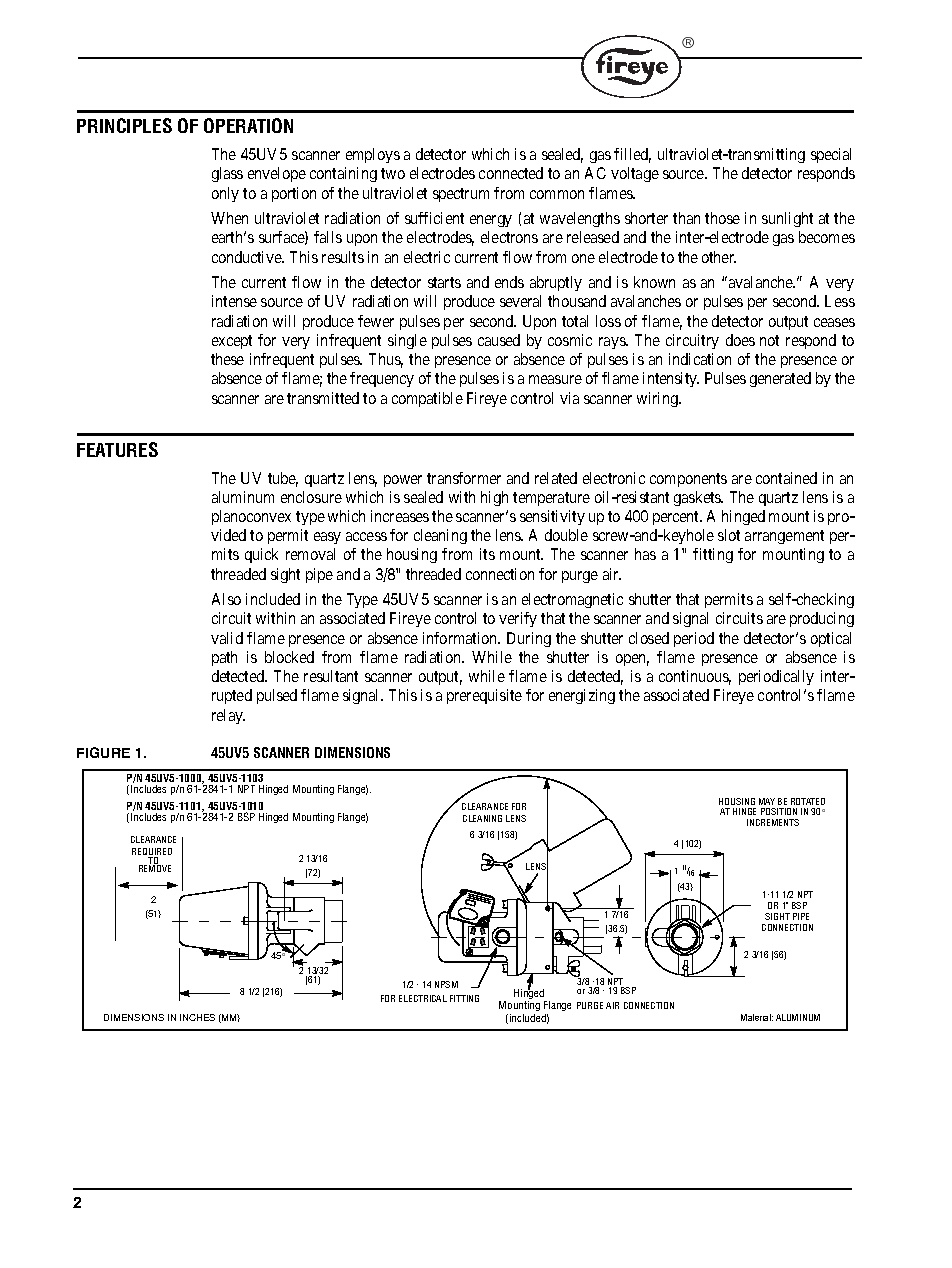 The height and width of the screenshot is (1268, 952). Describe the element at coordinates (740, 340) in the screenshot. I see `does` at that location.
